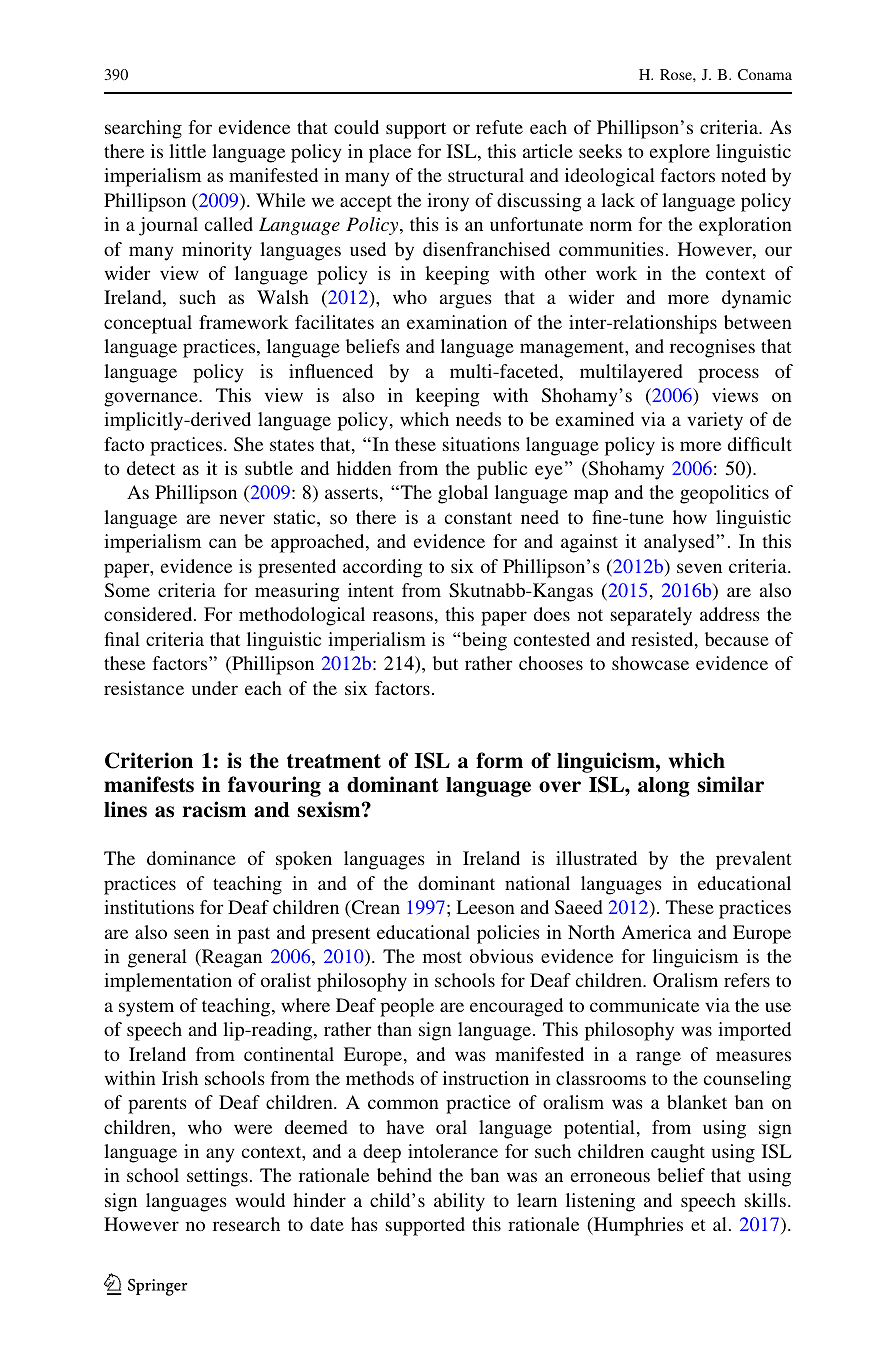 This document has height=1359, width=896. Describe the element at coordinates (664, 787) in the document. I see `along` at that location.
